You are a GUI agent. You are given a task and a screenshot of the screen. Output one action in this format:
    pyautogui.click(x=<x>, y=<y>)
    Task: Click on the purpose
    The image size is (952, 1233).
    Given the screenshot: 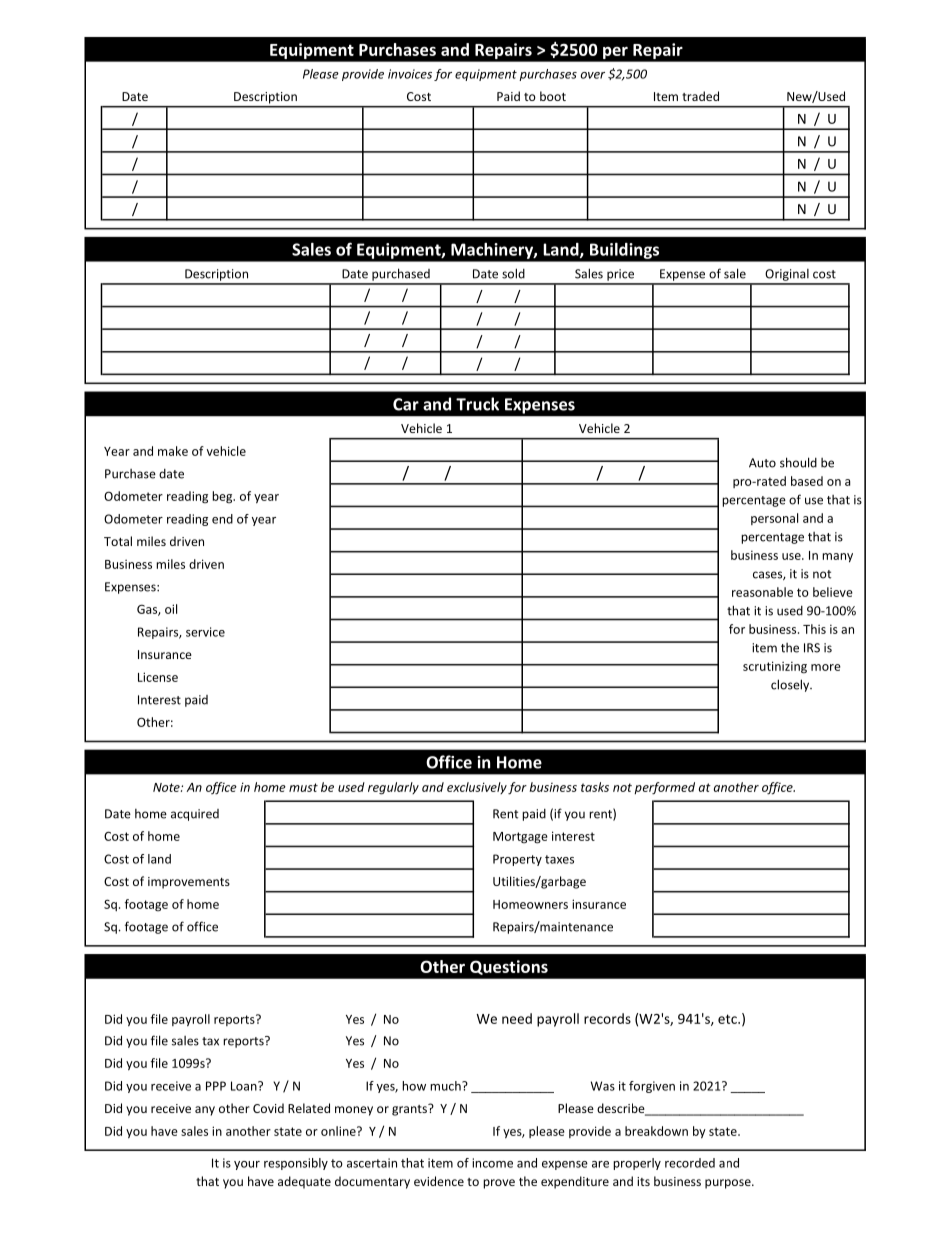 What is the action you would take?
    pyautogui.click(x=729, y=1184)
